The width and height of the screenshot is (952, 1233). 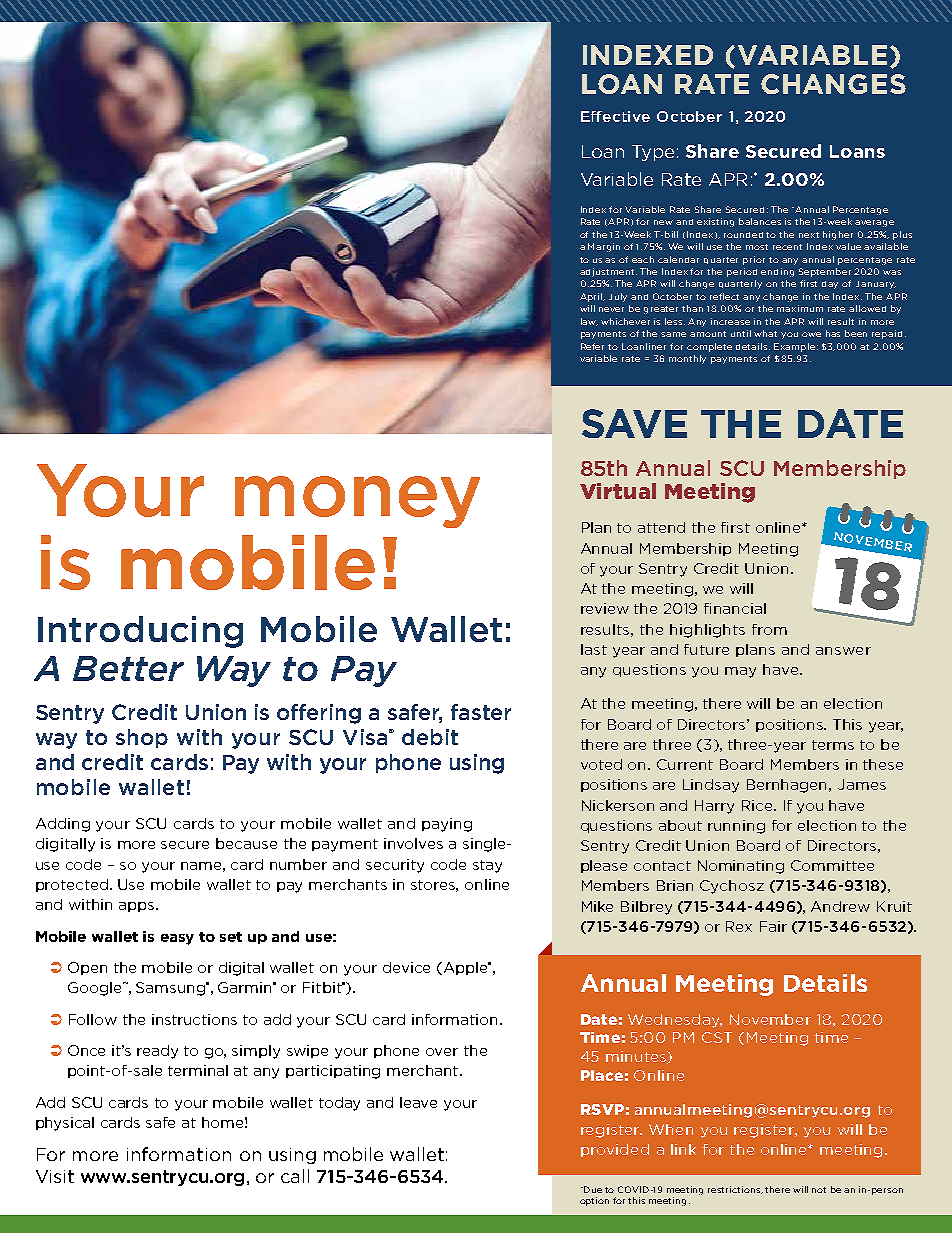 I want to click on Effective, so click(x=615, y=116).
